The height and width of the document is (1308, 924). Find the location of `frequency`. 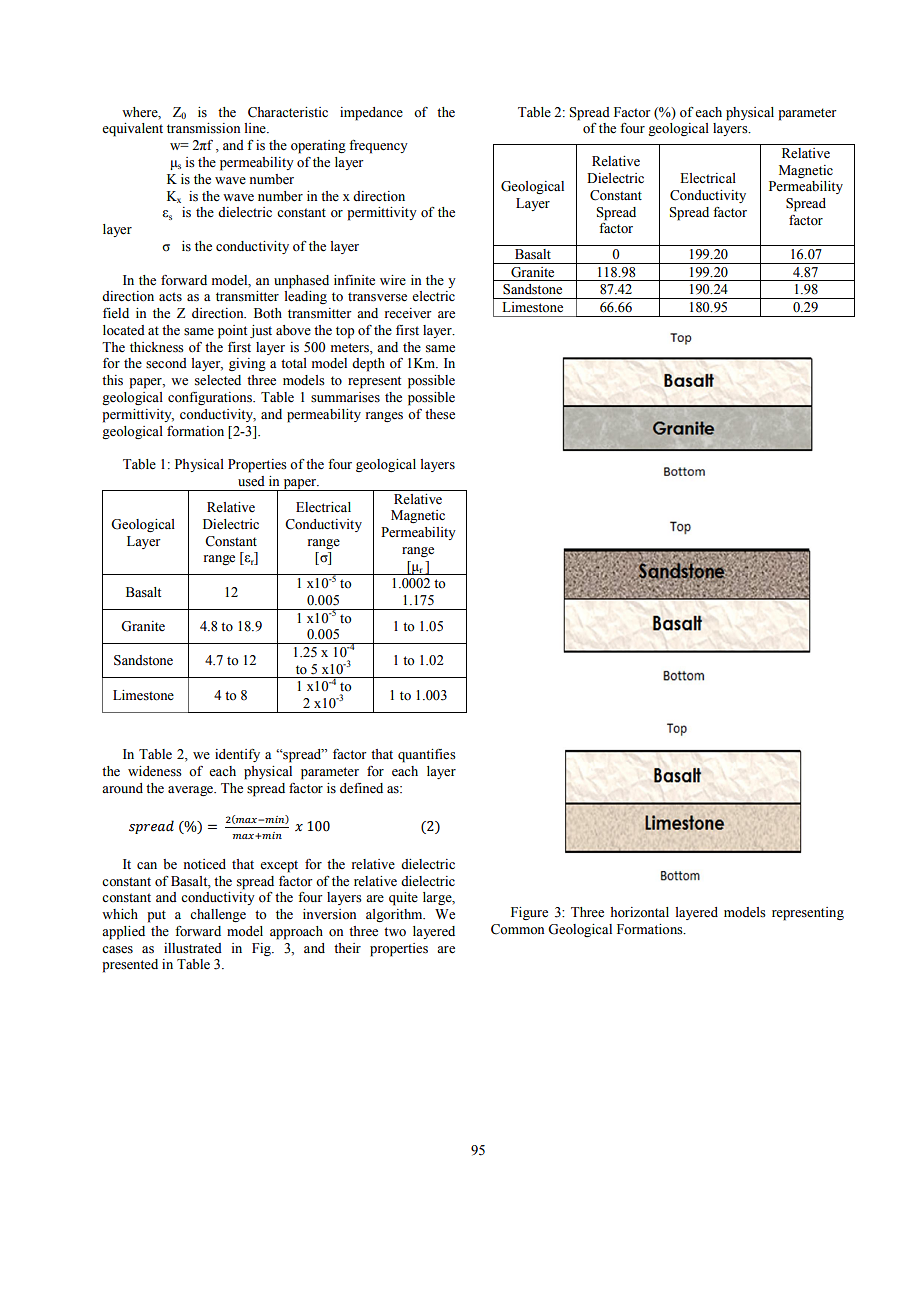

frequency is located at coordinates (378, 147).
